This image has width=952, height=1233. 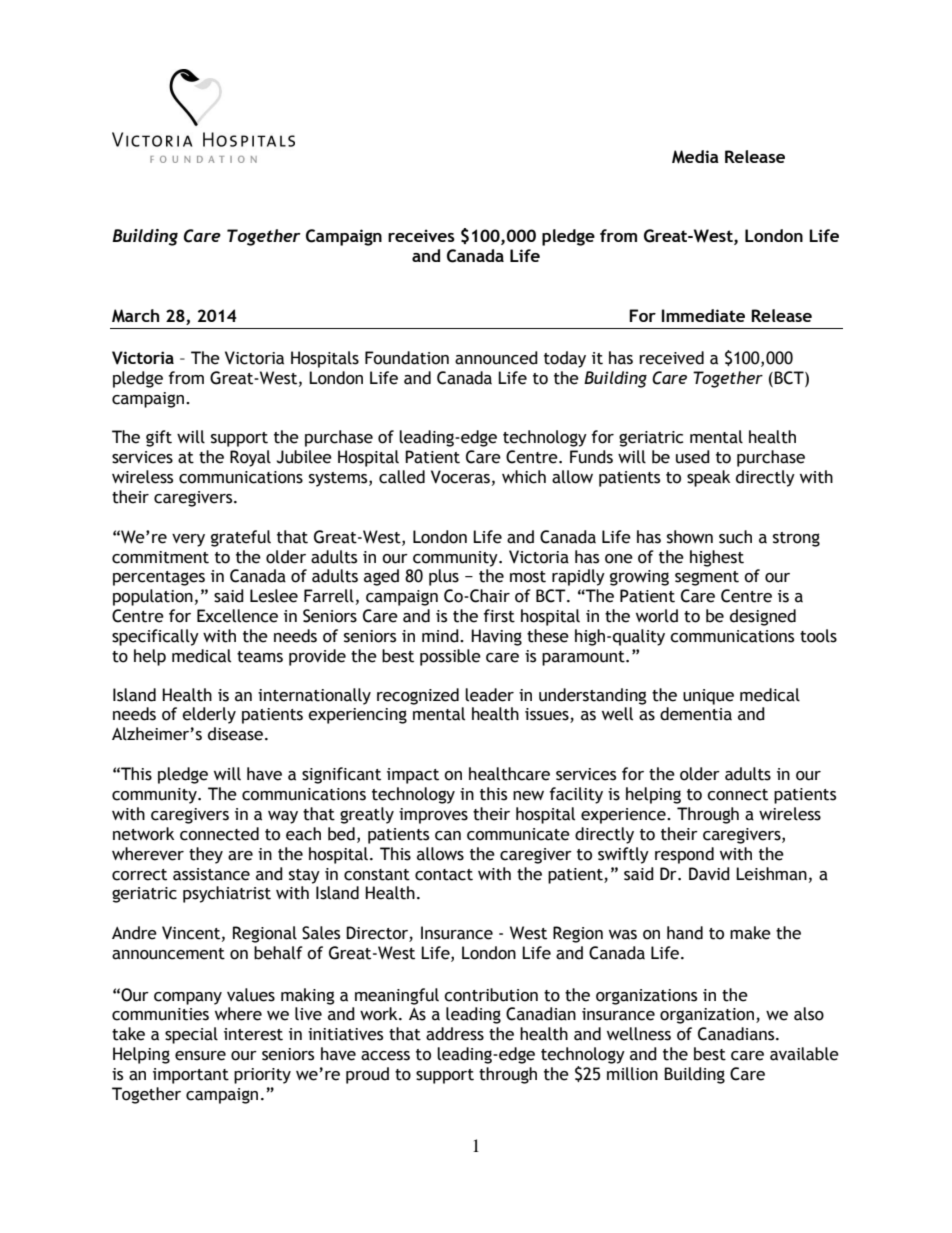 What do you see at coordinates (444, 875) in the image?
I see `contact` at bounding box center [444, 875].
